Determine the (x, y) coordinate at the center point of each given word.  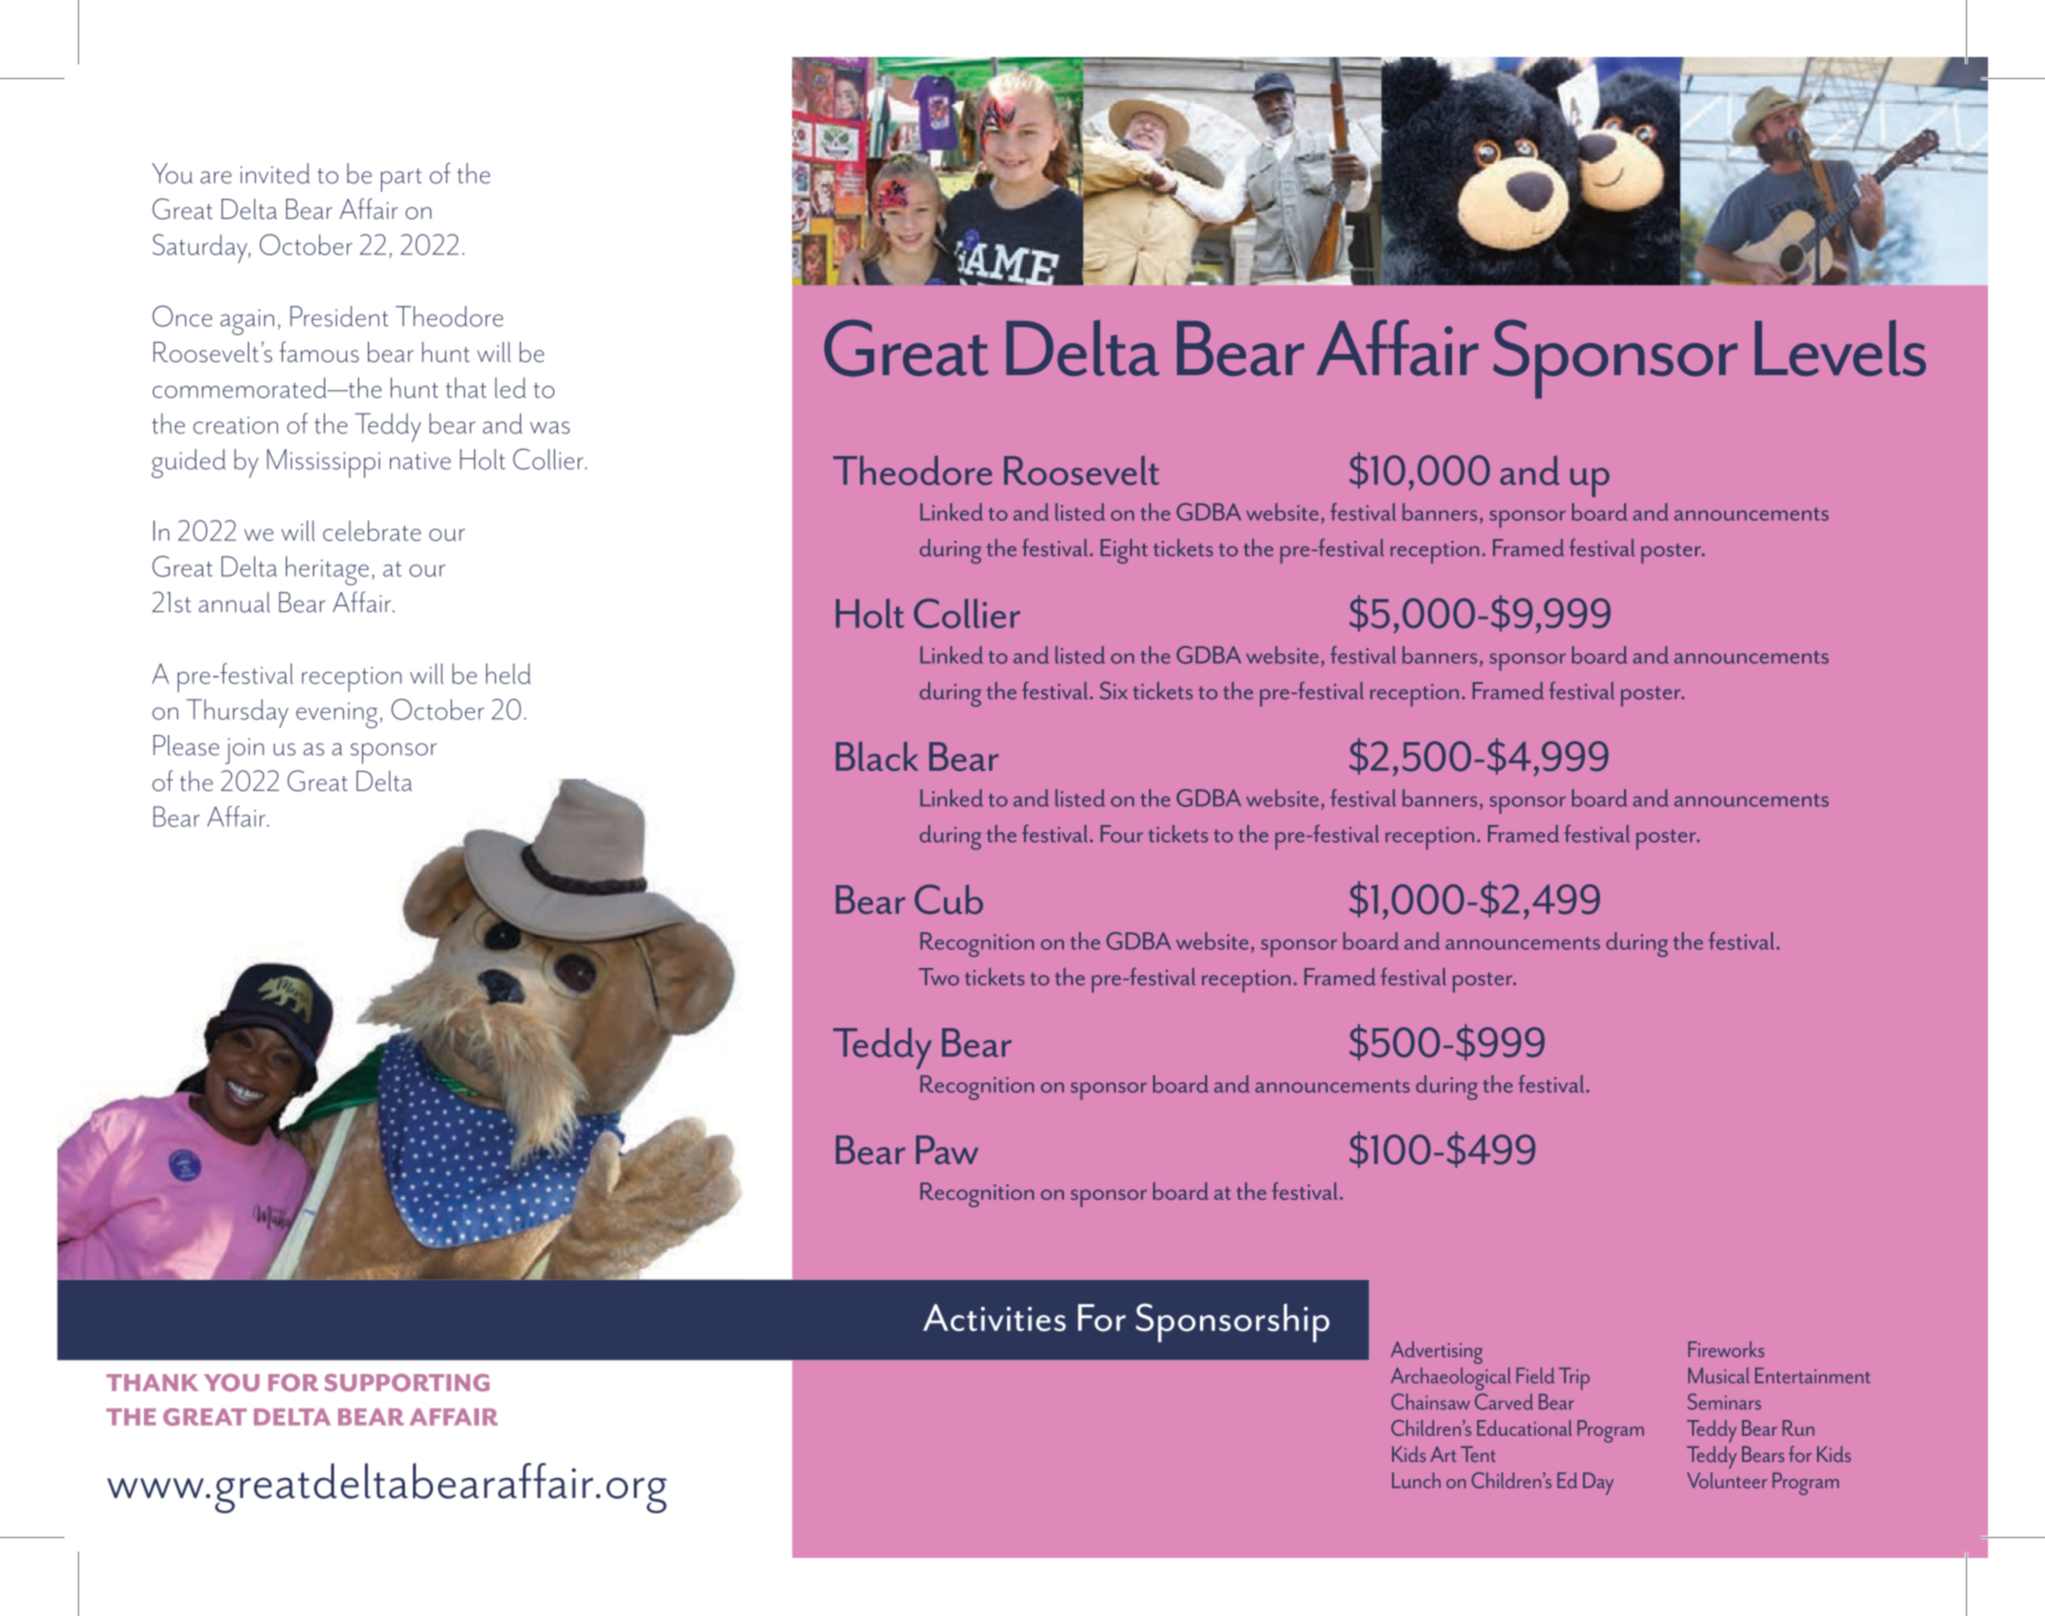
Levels (1840, 348)
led (510, 387)
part (401, 180)
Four (1122, 834)
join (244, 751)
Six (1114, 691)
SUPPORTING (407, 1383)
